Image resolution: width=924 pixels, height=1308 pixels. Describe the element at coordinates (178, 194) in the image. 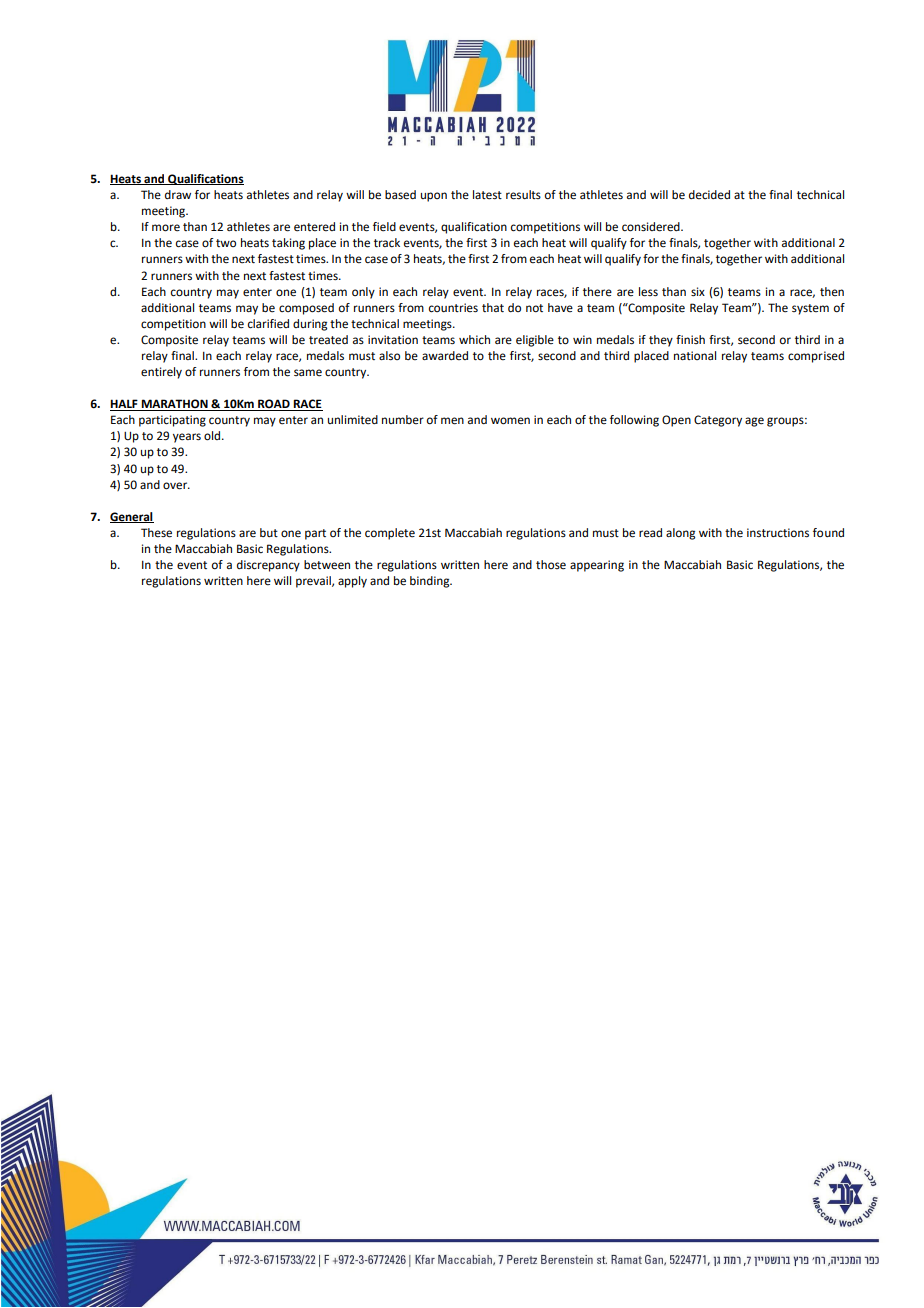

I see `draw` at that location.
